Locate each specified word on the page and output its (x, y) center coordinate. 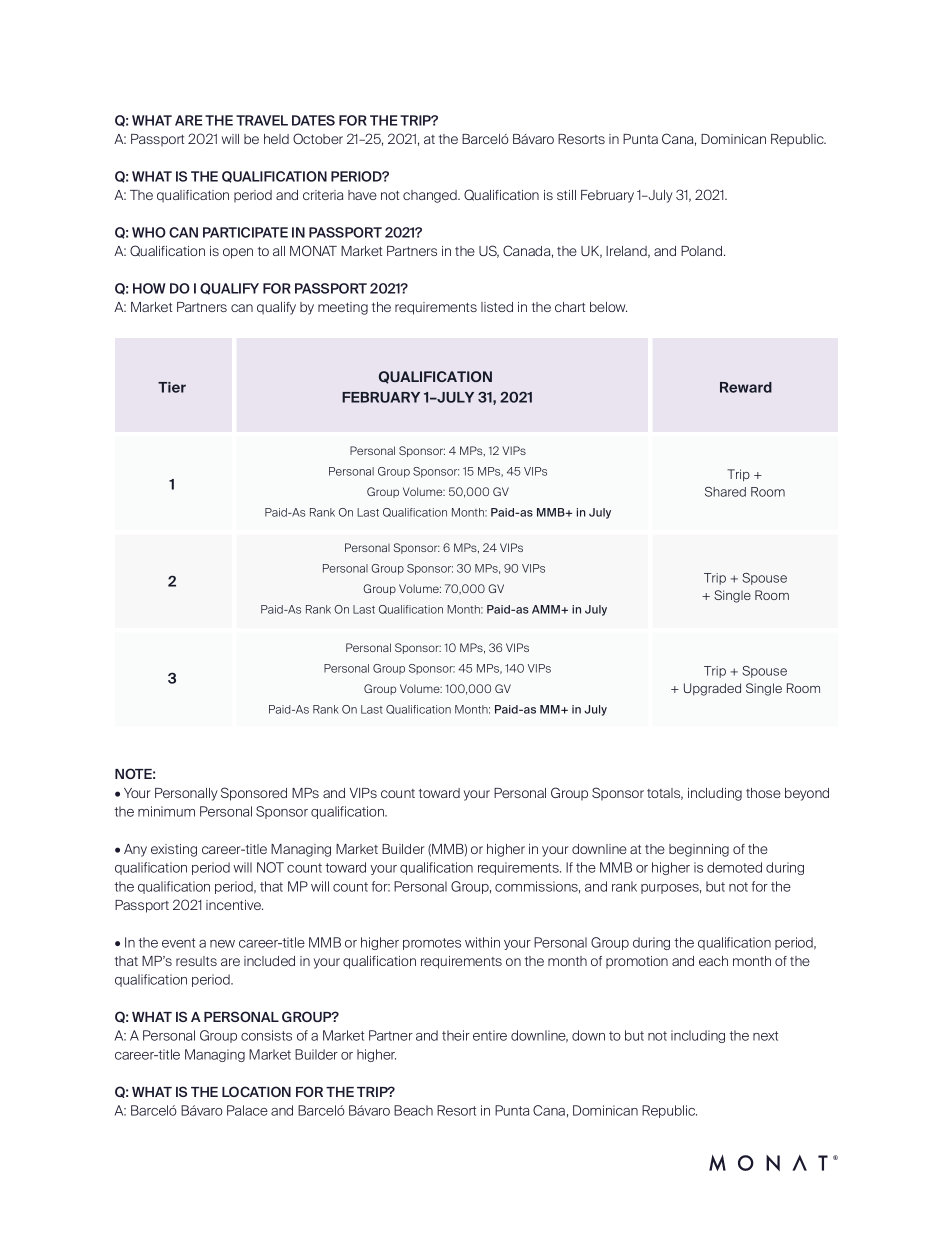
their (456, 1035)
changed (431, 196)
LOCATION (256, 1091)
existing (174, 850)
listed (497, 307)
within (482, 942)
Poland (703, 251)
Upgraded (712, 689)
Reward (746, 387)
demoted (734, 867)
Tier (172, 387)
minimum (166, 811)
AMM (547, 609)
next (765, 1036)
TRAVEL (262, 120)
